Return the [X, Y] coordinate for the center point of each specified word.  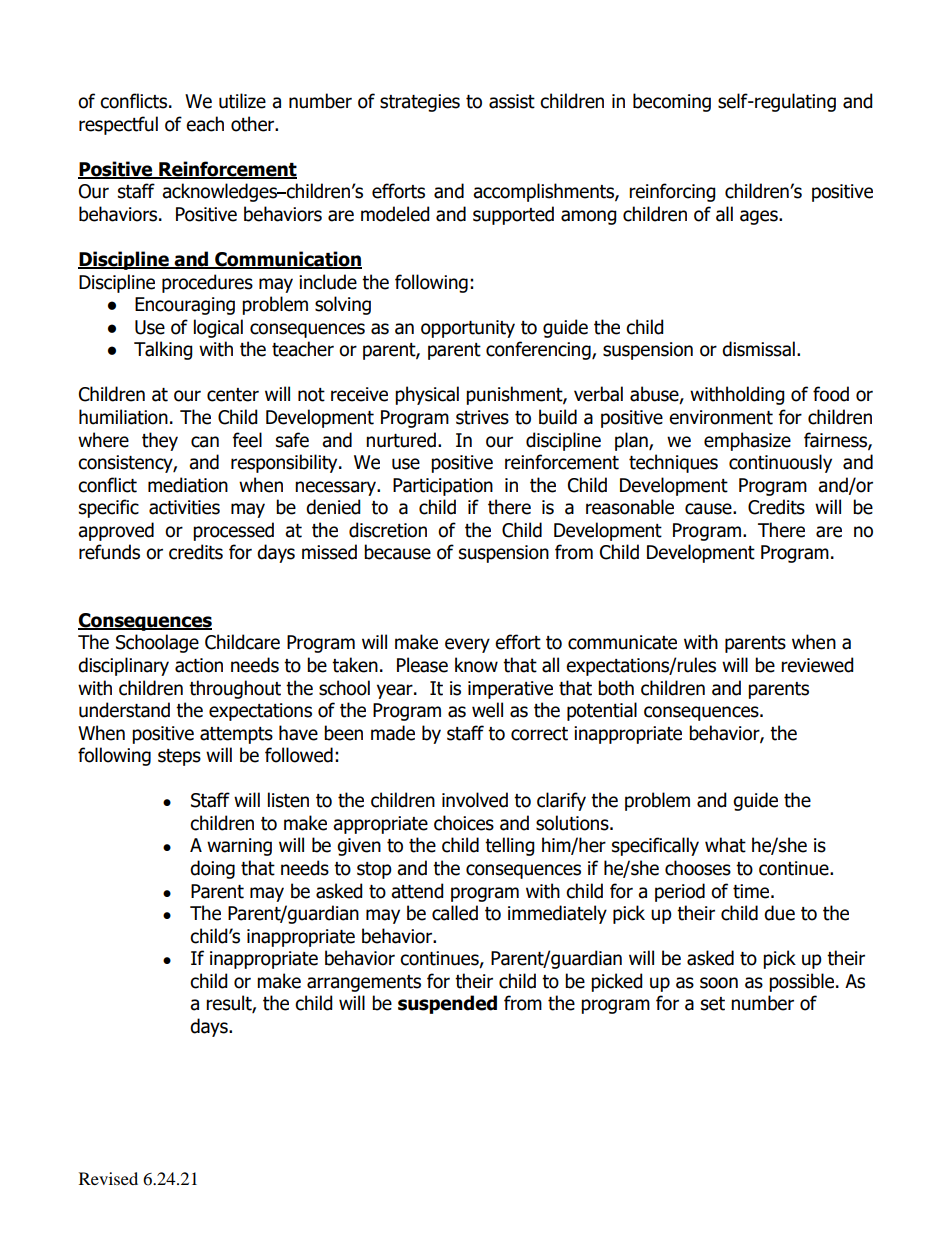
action [199, 665]
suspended [447, 1004]
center [233, 395]
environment [721, 417]
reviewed [817, 665]
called [455, 913]
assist [512, 101]
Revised [108, 1178]
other [254, 124]
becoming [672, 102]
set [713, 1004]
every [467, 645]
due [779, 913]
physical [427, 395]
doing [212, 869]
